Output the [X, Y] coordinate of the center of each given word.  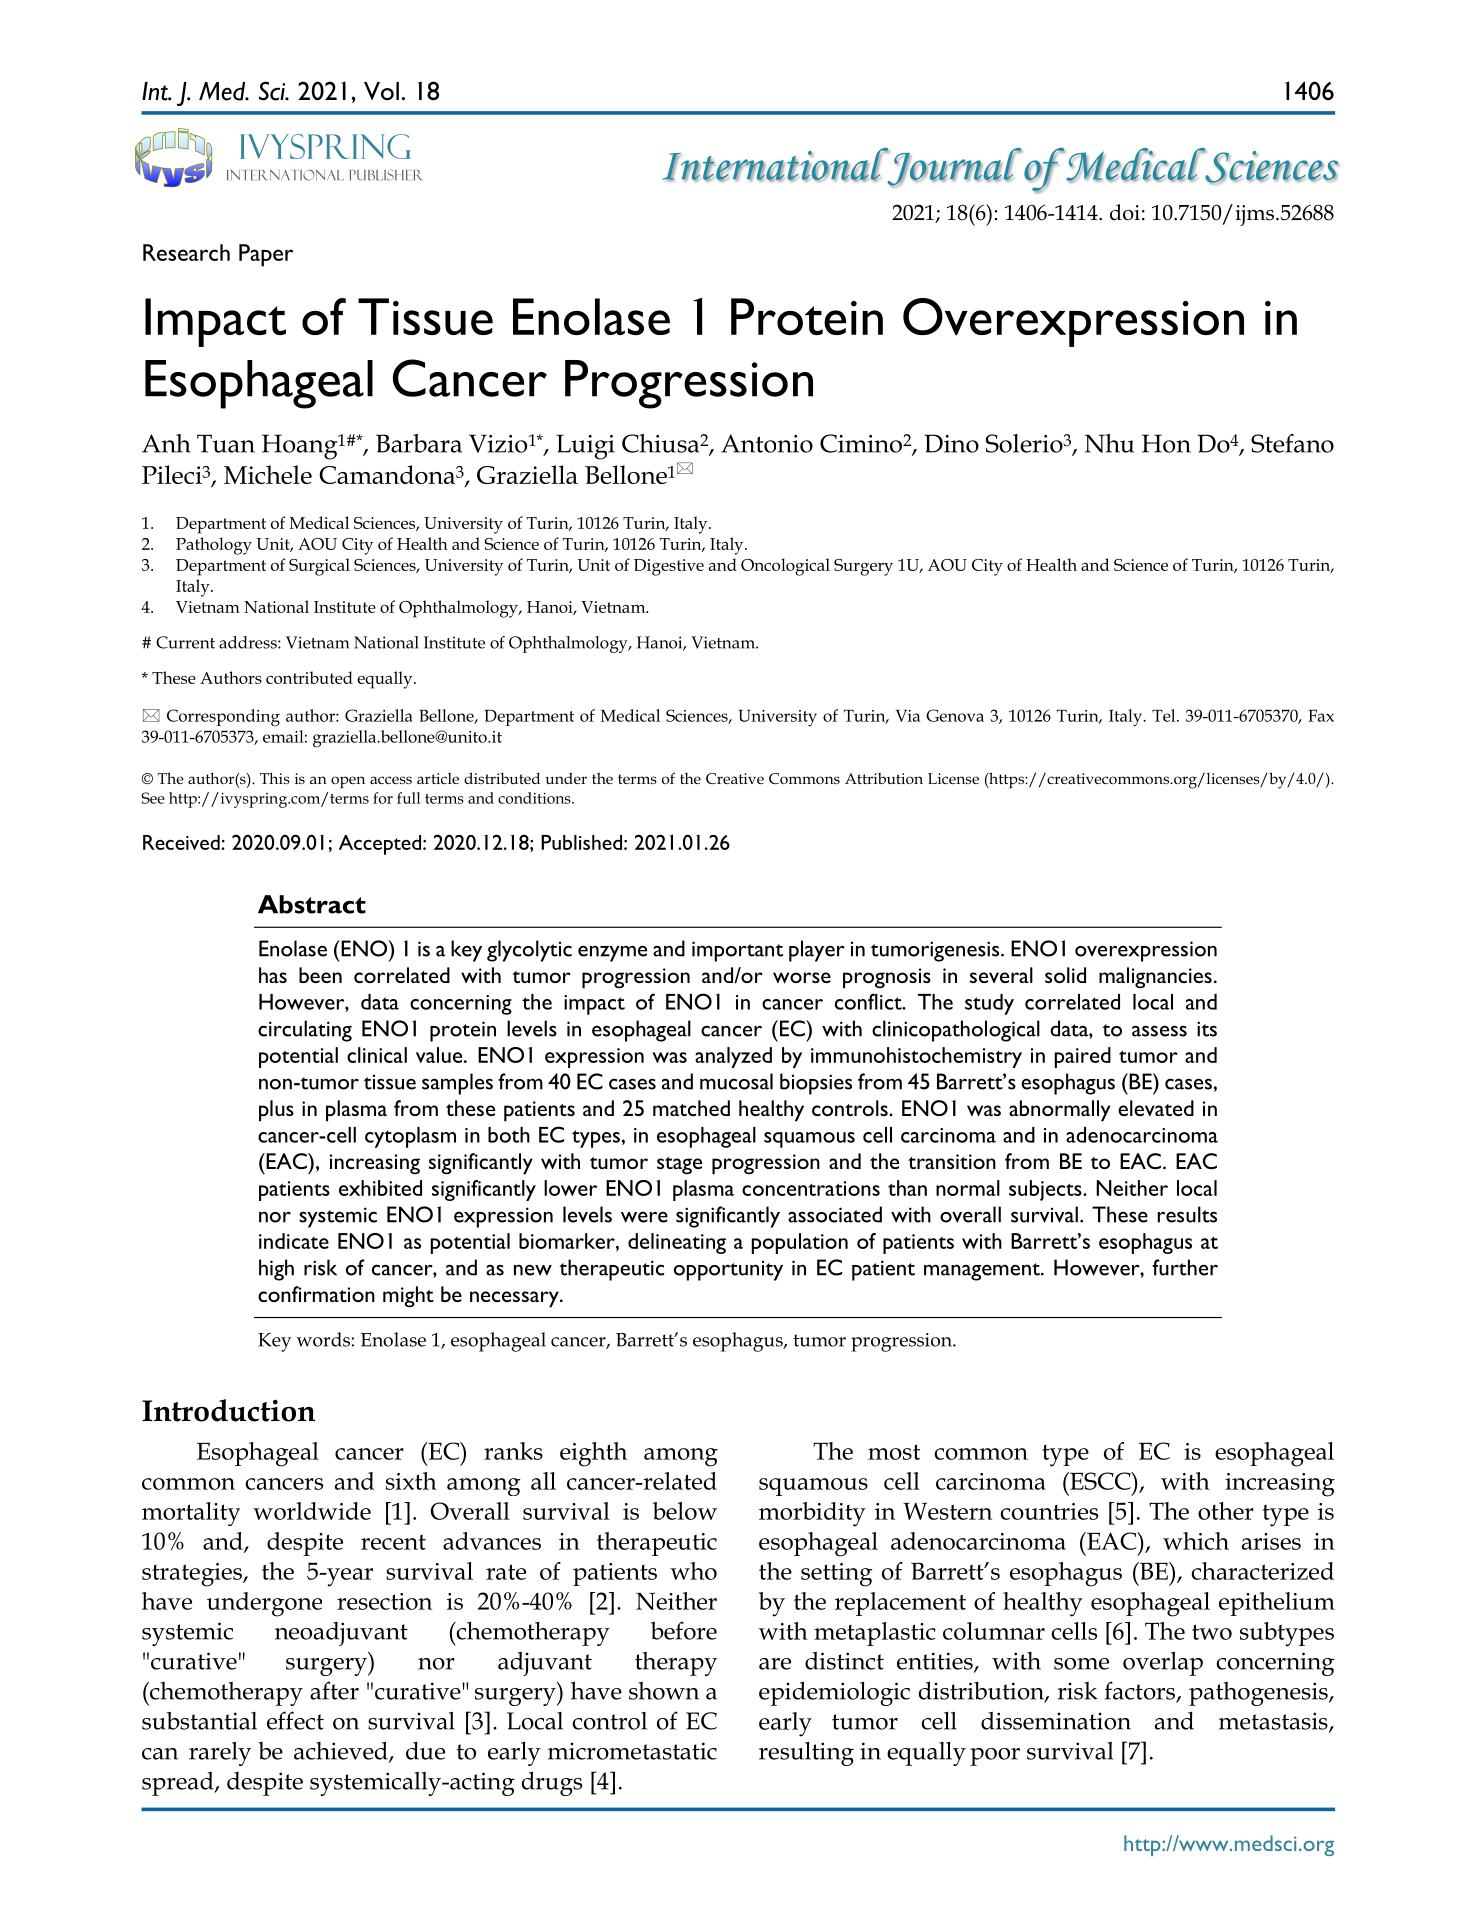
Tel [1165, 715]
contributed [309, 677]
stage [679, 1165]
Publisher [386, 175]
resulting [806, 1754]
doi [1125, 212]
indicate [294, 1241]
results [1187, 1214]
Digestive [669, 567]
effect [295, 1720]
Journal [953, 167]
